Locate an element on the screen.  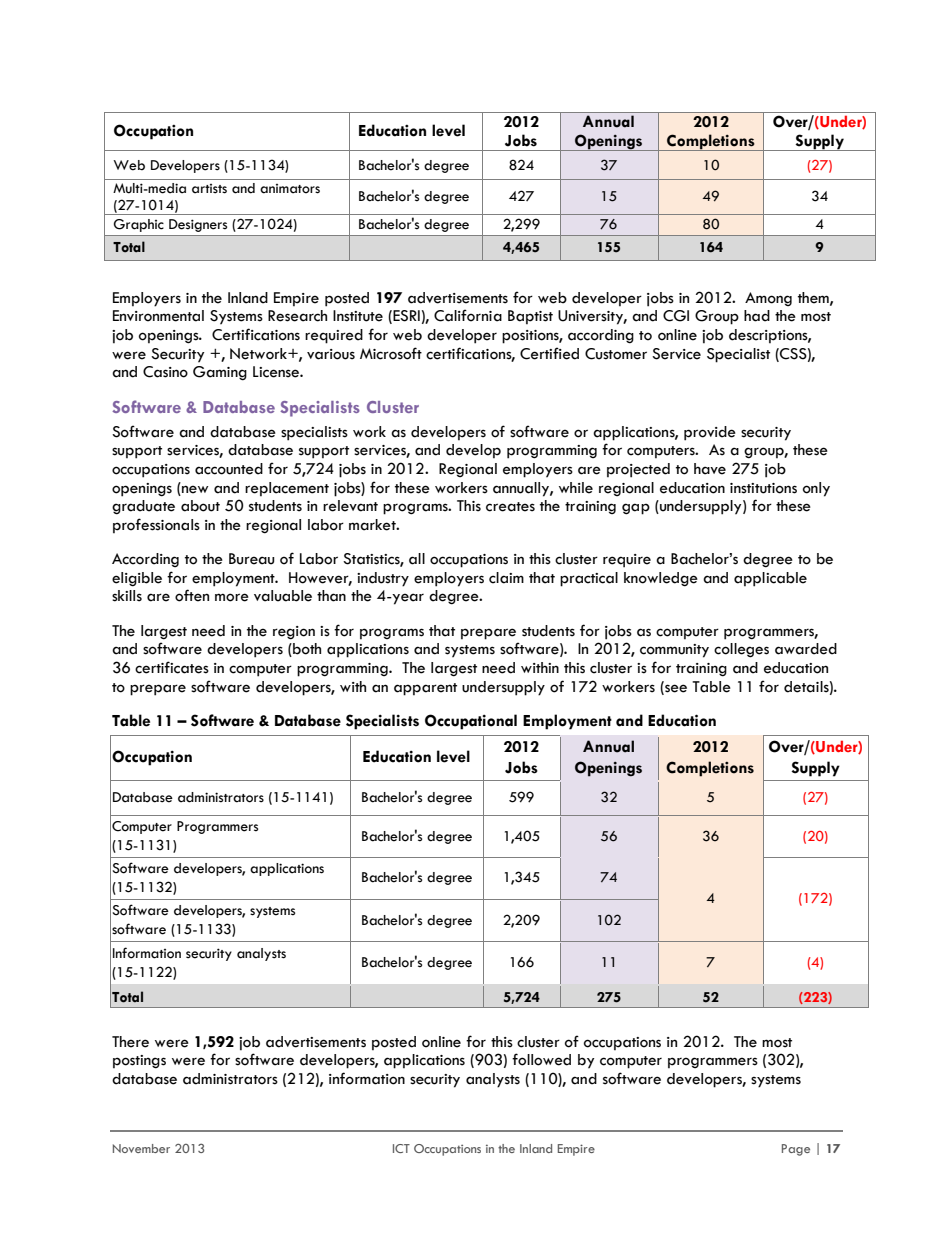
apparent is located at coordinates (425, 689).
